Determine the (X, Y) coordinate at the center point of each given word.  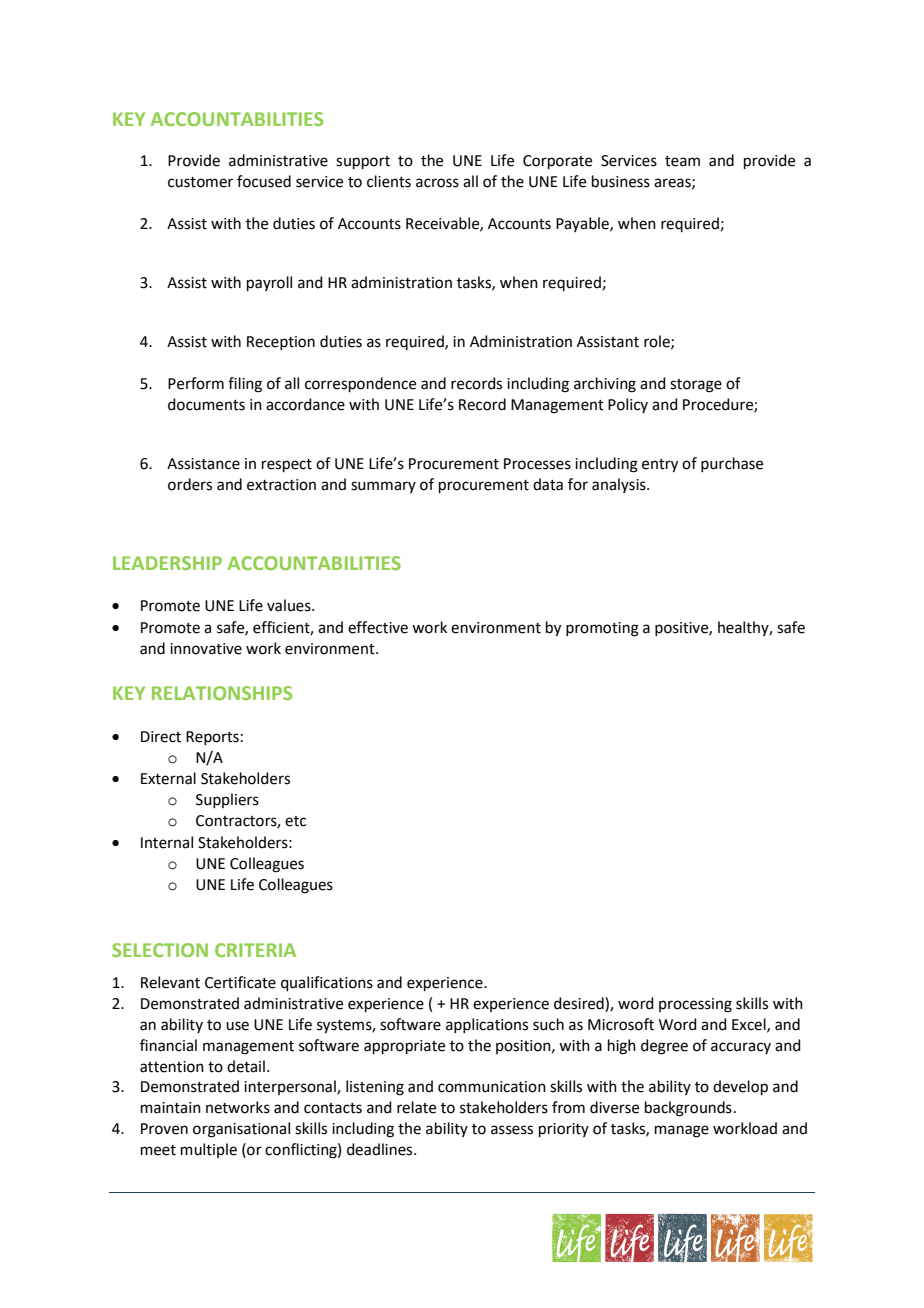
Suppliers (227, 800)
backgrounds (688, 1109)
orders (190, 484)
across (437, 183)
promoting (602, 629)
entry (660, 466)
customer (200, 182)
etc (295, 821)
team (682, 161)
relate (416, 1107)
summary (383, 487)
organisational (241, 1130)
